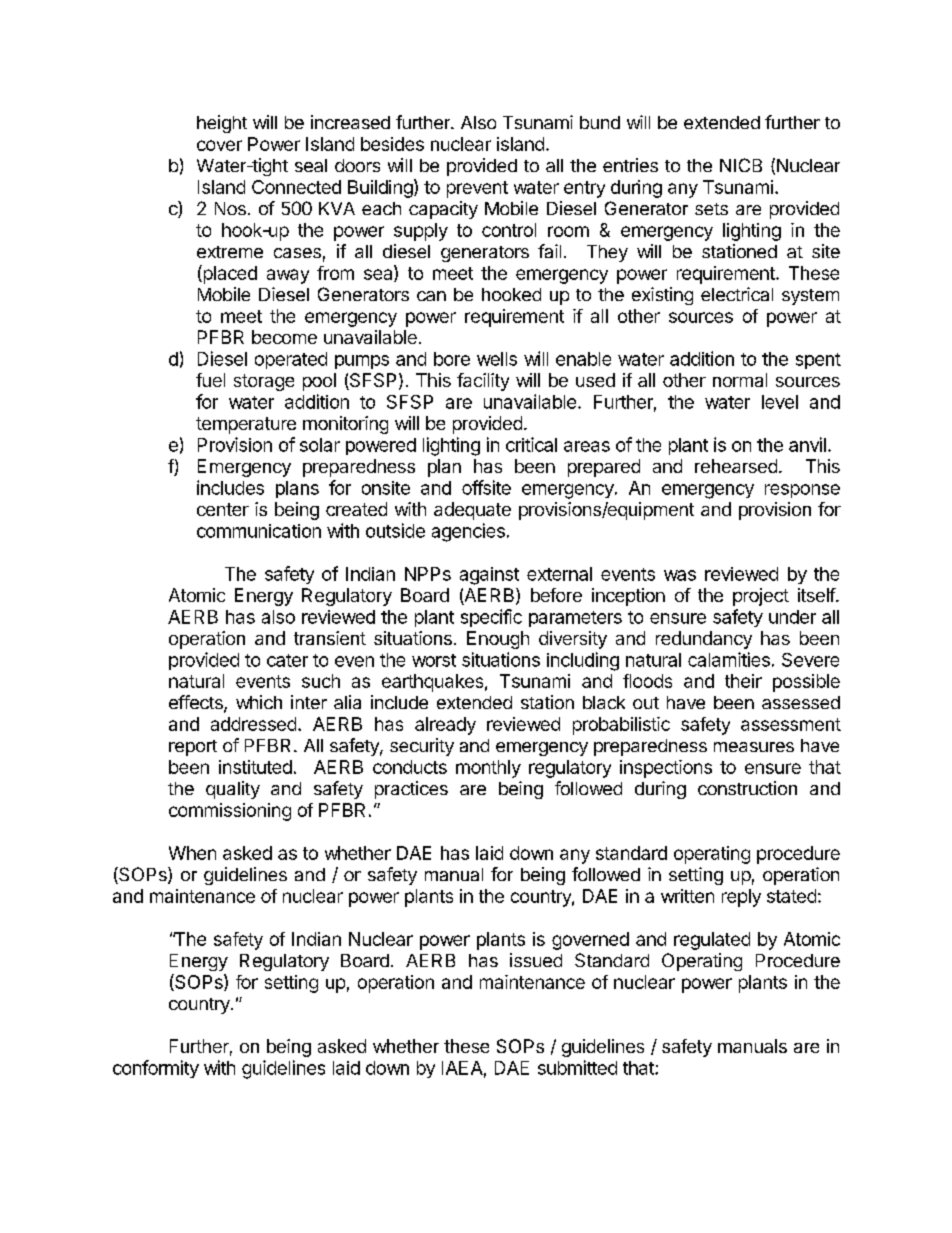 The height and width of the screenshot is (1233, 952). I want to click on commissioning, so click(230, 812).
